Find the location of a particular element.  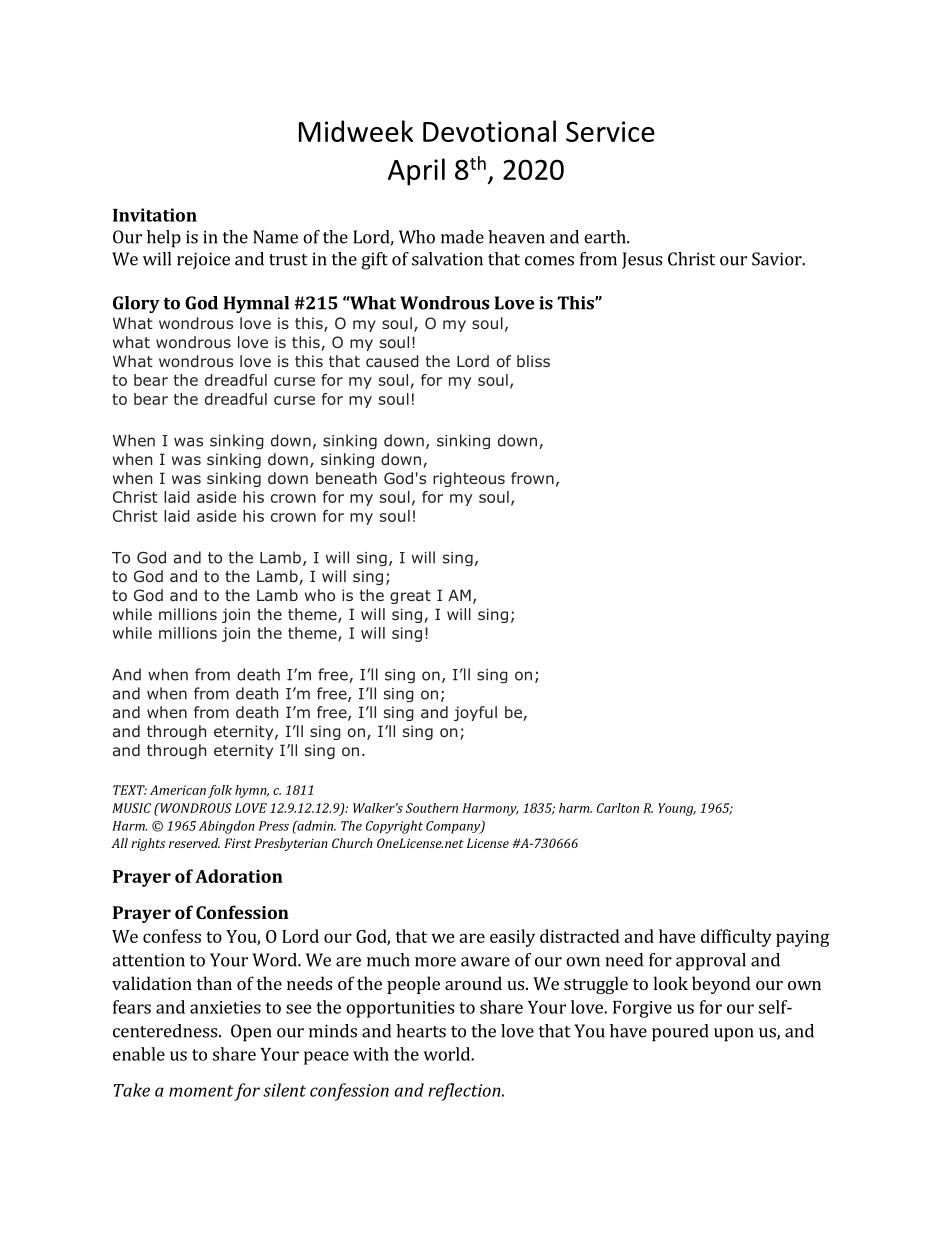

frown is located at coordinates (532, 478).
